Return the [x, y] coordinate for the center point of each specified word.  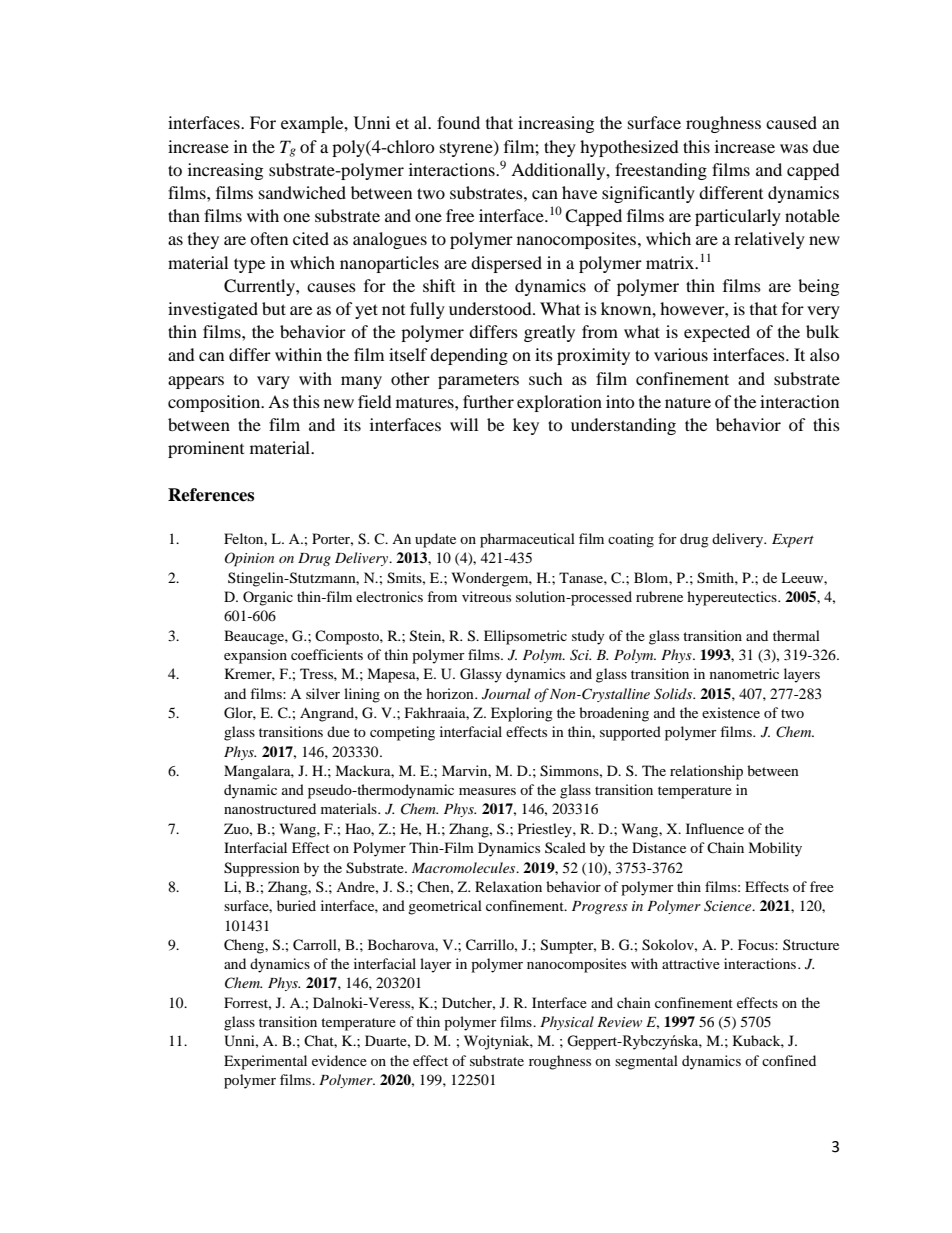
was [794, 148]
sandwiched [302, 192]
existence [731, 712]
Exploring [522, 714]
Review [619, 1022]
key [526, 426]
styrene [467, 149]
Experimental [265, 1062]
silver [323, 693]
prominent [206, 449]
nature [688, 403]
